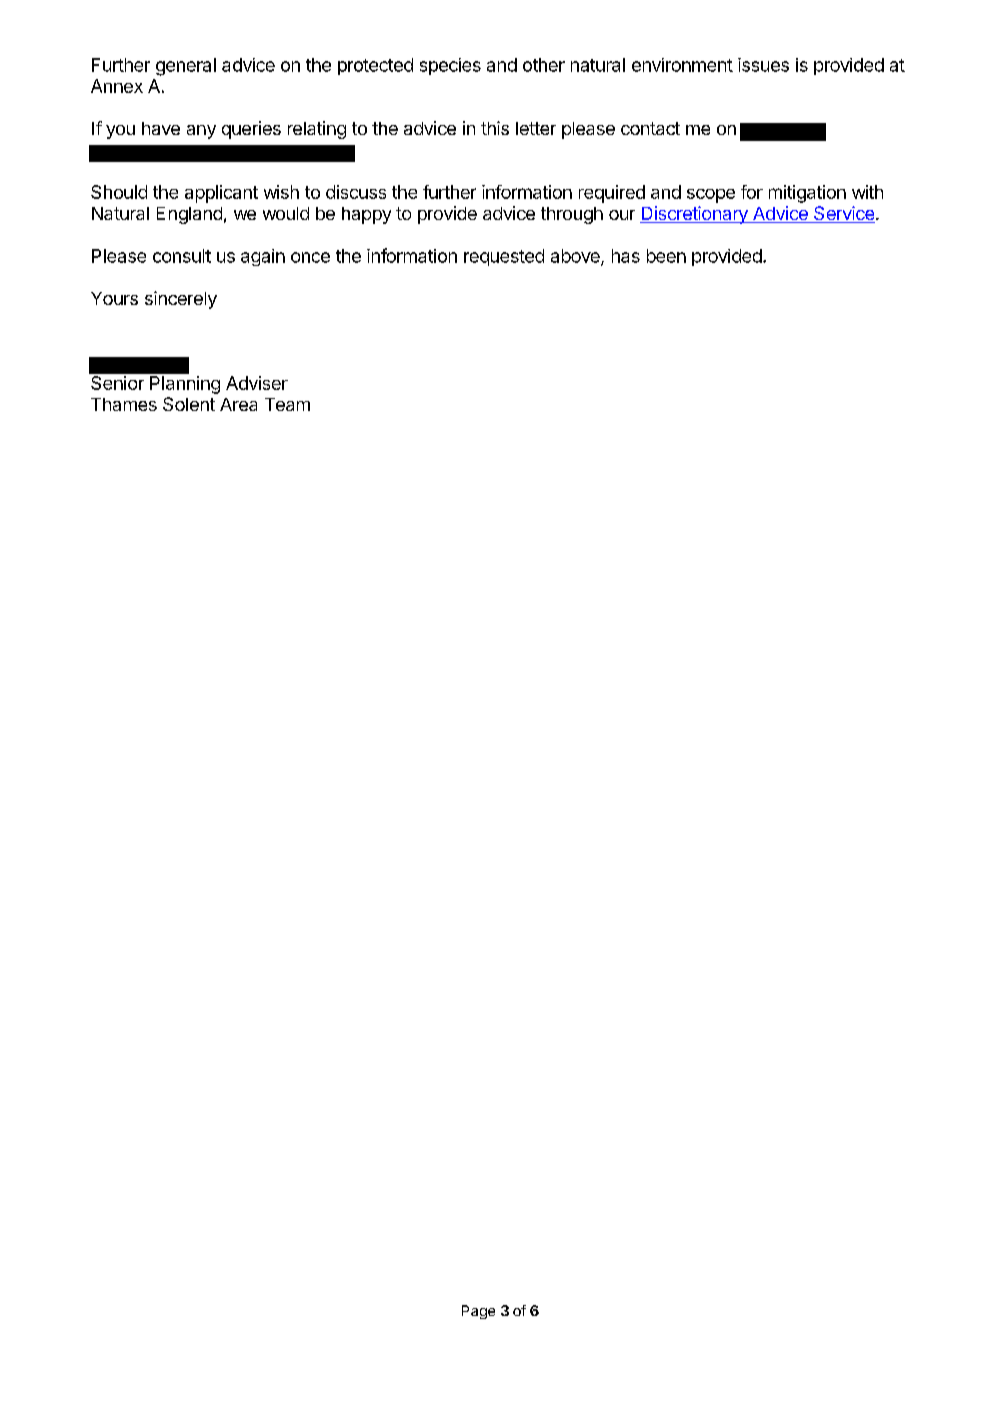 The width and height of the document is (998, 1412). I want to click on Solent, so click(189, 404).
